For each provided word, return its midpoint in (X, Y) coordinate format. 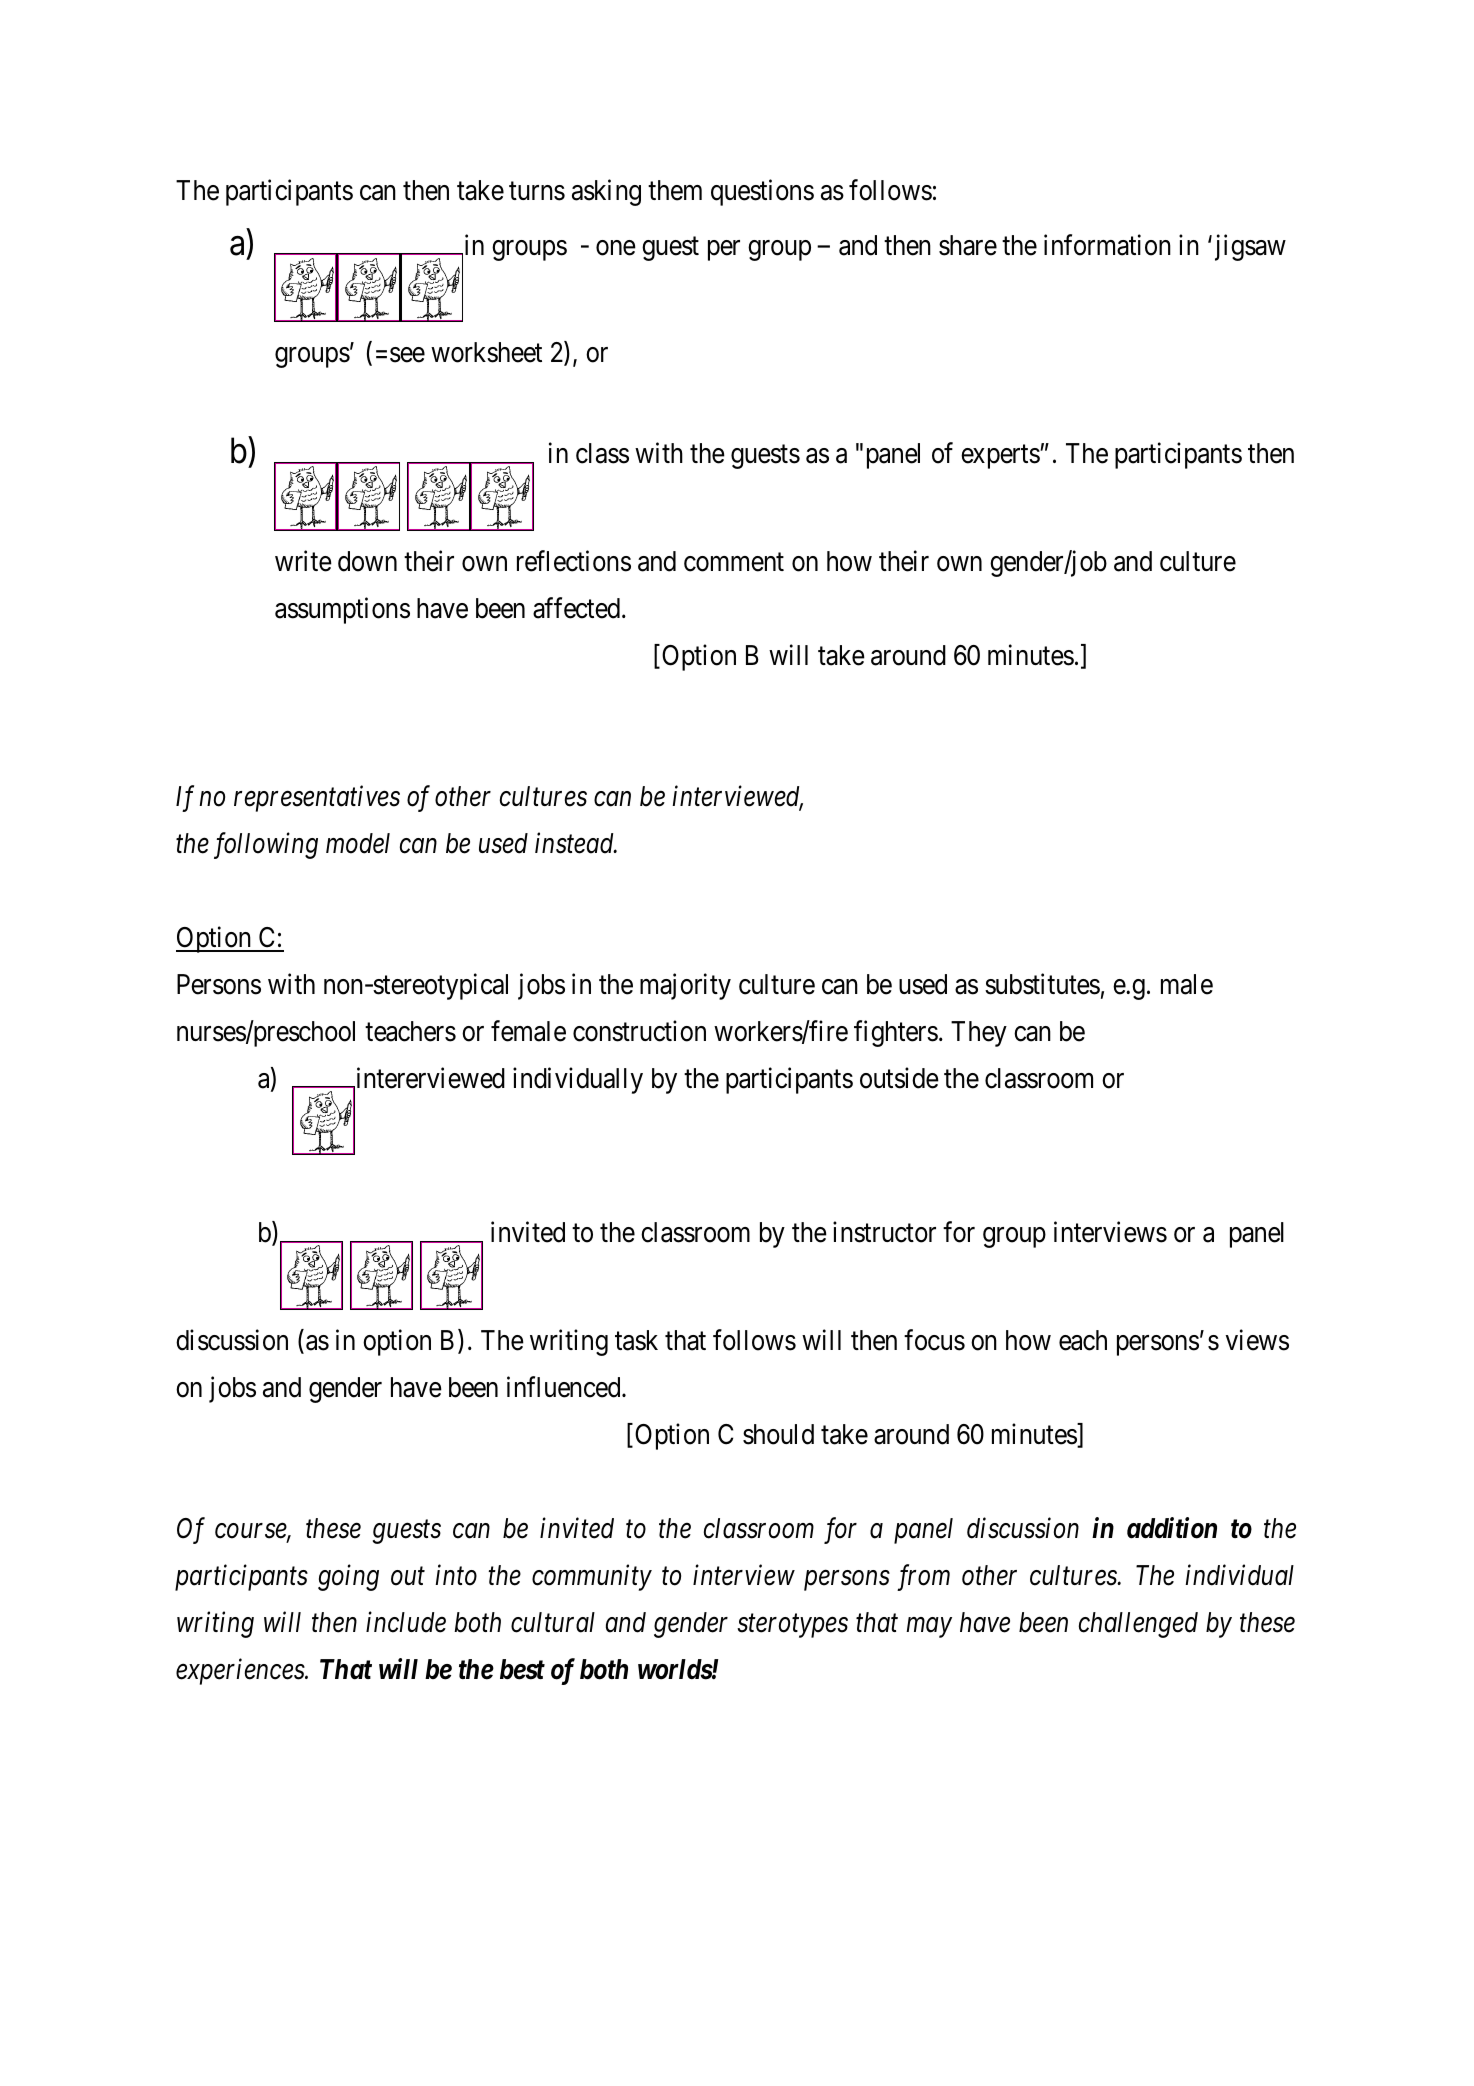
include (406, 1622)
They (979, 1034)
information (1107, 245)
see (407, 355)
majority (685, 986)
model (358, 843)
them (675, 190)
